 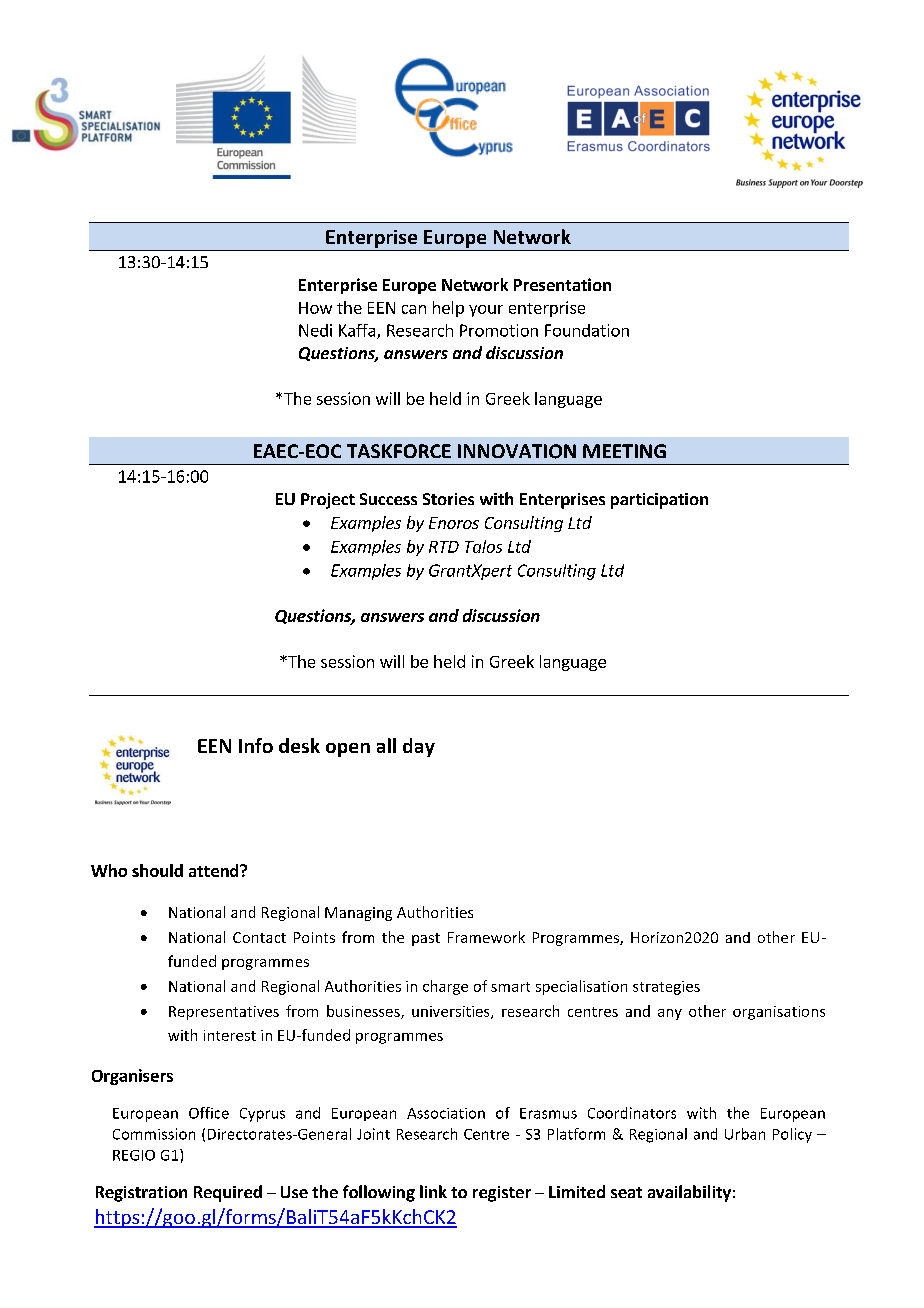 What do you see at coordinates (315, 308) in the screenshot?
I see `How` at bounding box center [315, 308].
